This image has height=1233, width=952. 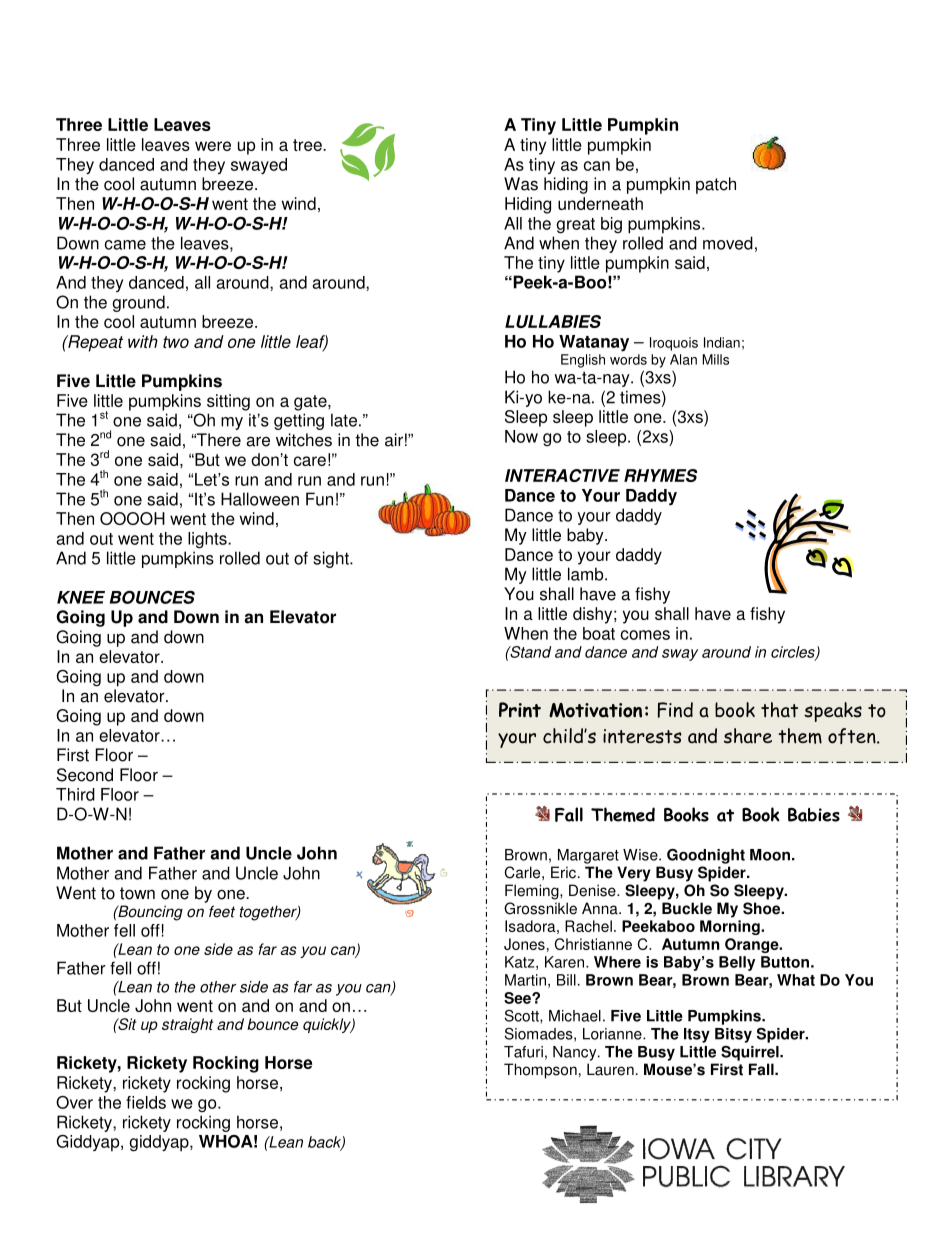 I want to click on patch, so click(x=716, y=185).
